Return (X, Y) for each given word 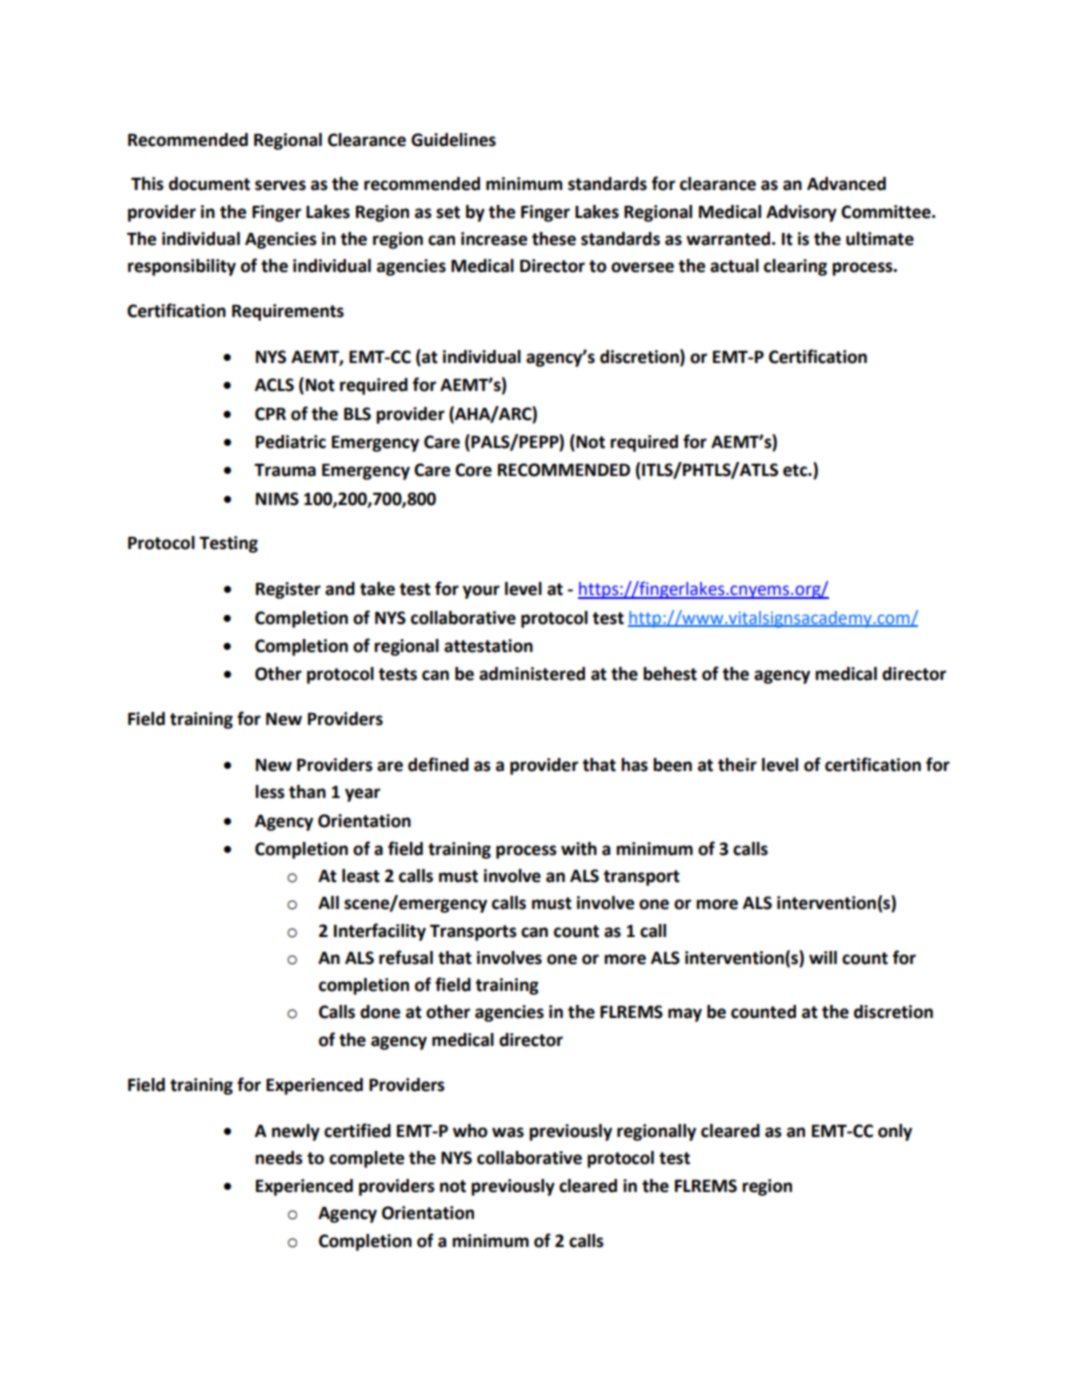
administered (532, 674)
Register (288, 590)
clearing (795, 267)
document (209, 184)
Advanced (846, 184)
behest (670, 674)
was (508, 1132)
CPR (270, 414)
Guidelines (453, 140)
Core (473, 470)
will (823, 957)
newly (296, 1132)
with (579, 849)
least (361, 876)
